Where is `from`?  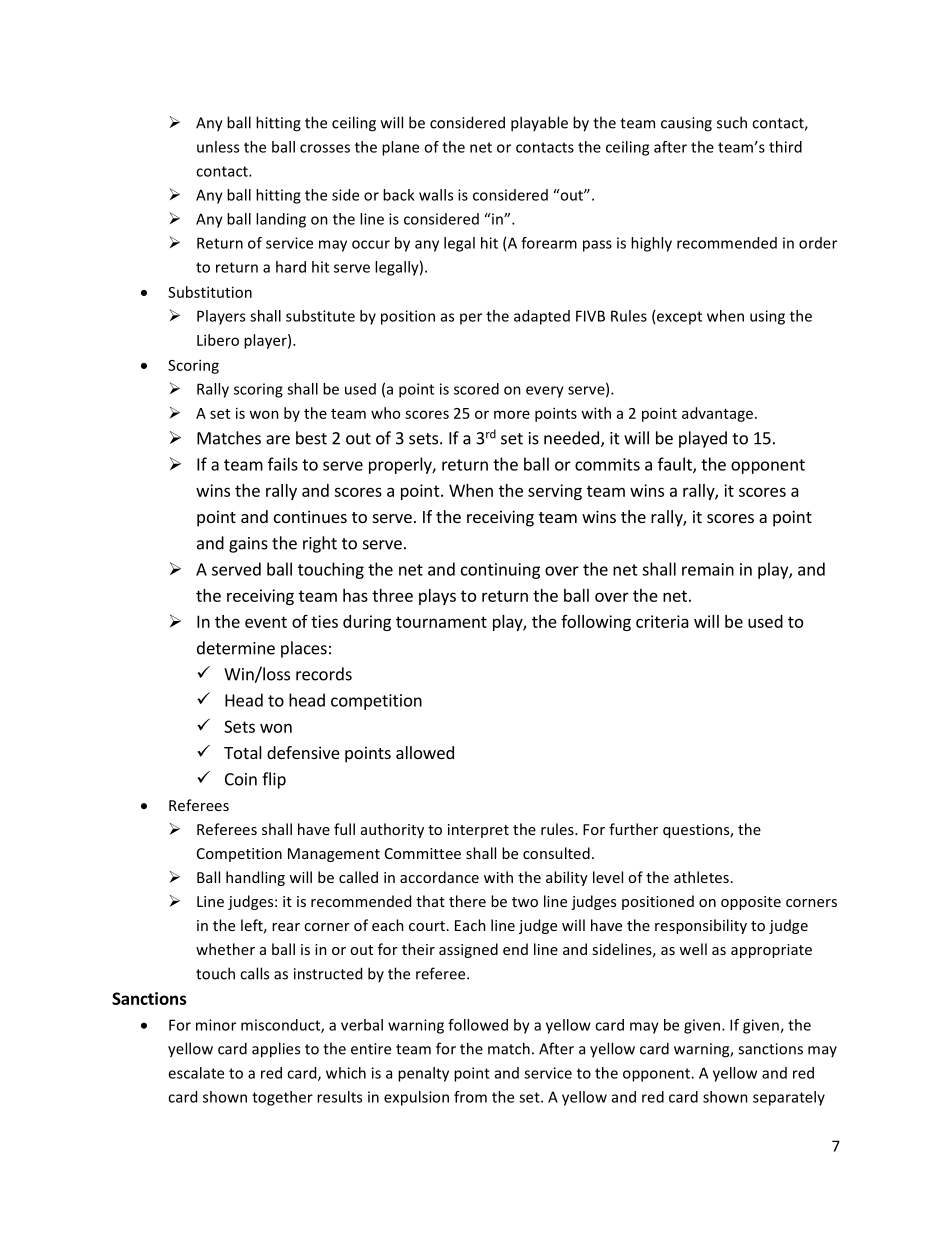
from is located at coordinates (470, 1097).
